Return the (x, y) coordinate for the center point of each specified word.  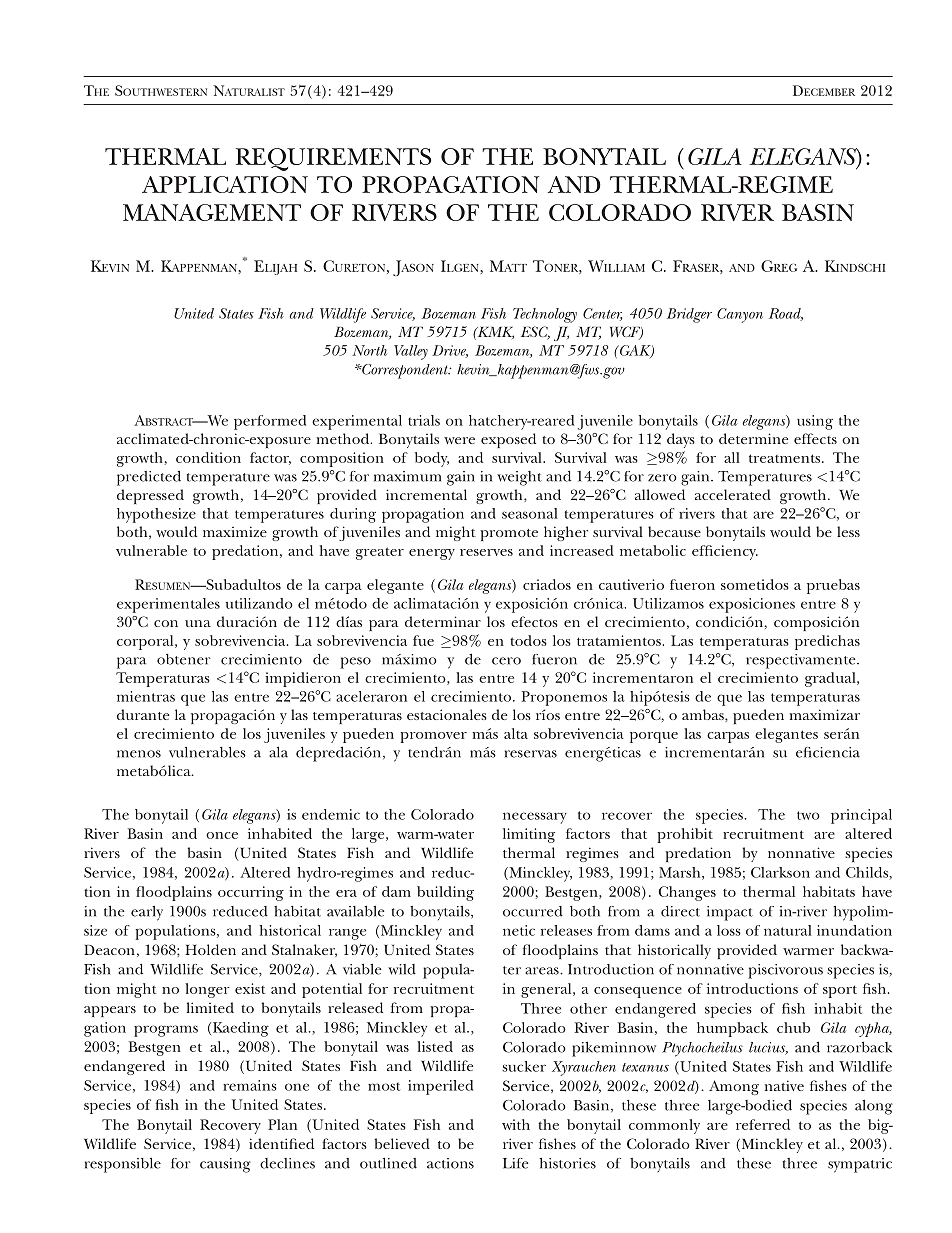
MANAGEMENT (212, 212)
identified (281, 1143)
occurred (533, 911)
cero (506, 661)
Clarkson (780, 872)
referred (763, 1124)
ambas (704, 714)
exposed (508, 440)
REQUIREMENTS (333, 159)
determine (753, 438)
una (198, 623)
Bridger (689, 315)
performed (270, 422)
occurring (251, 893)
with (516, 1124)
